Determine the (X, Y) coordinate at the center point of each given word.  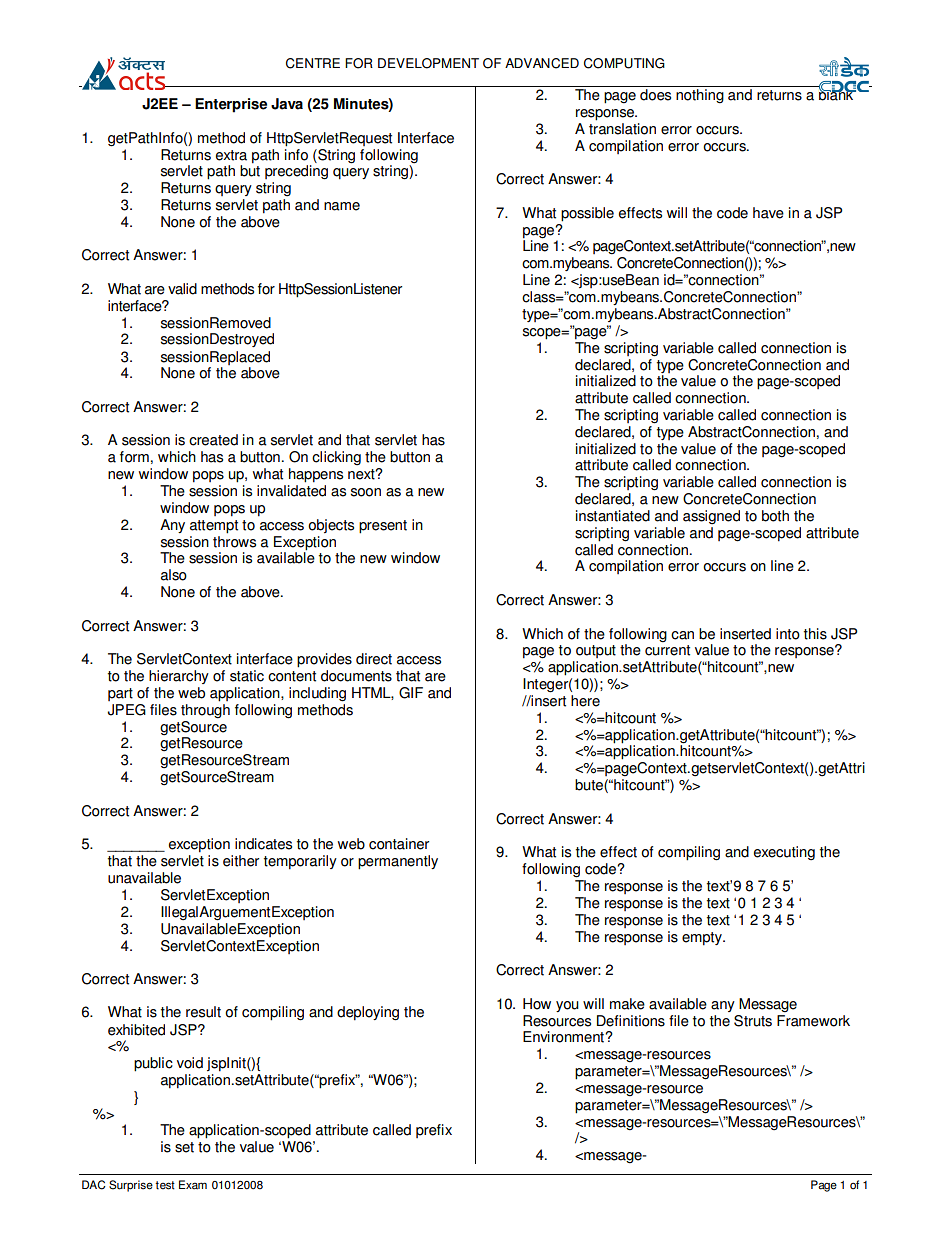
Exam (193, 1185)
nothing (700, 96)
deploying (368, 1013)
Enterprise (231, 105)
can (682, 635)
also (174, 575)
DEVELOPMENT (428, 63)
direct (374, 659)
